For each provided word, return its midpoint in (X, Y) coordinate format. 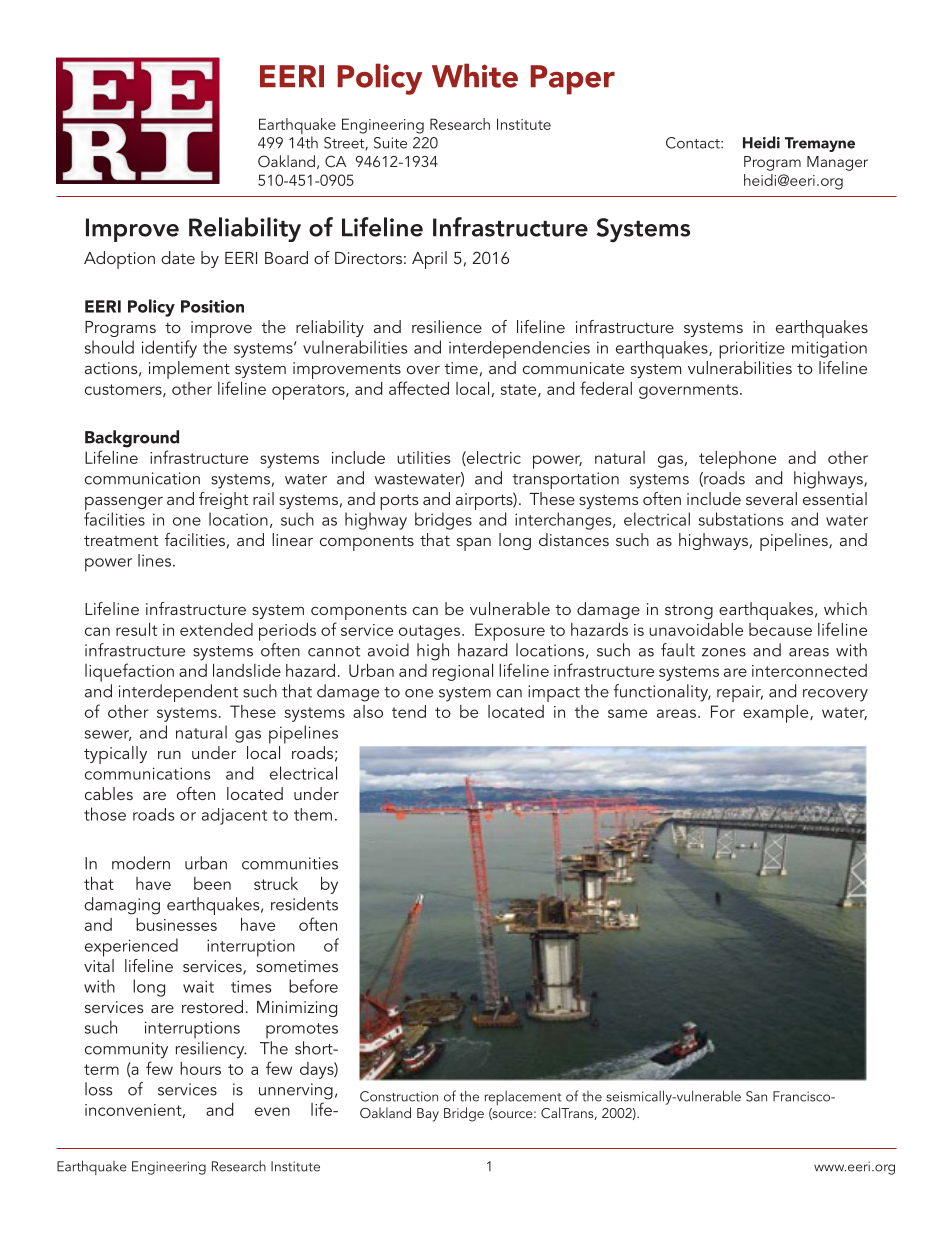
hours (200, 1068)
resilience (447, 326)
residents (304, 904)
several (771, 498)
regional (463, 672)
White (475, 75)
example (777, 714)
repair (740, 693)
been (212, 883)
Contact (694, 143)
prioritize (752, 350)
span (474, 544)
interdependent (178, 693)
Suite (390, 143)
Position (212, 306)
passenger (124, 503)
